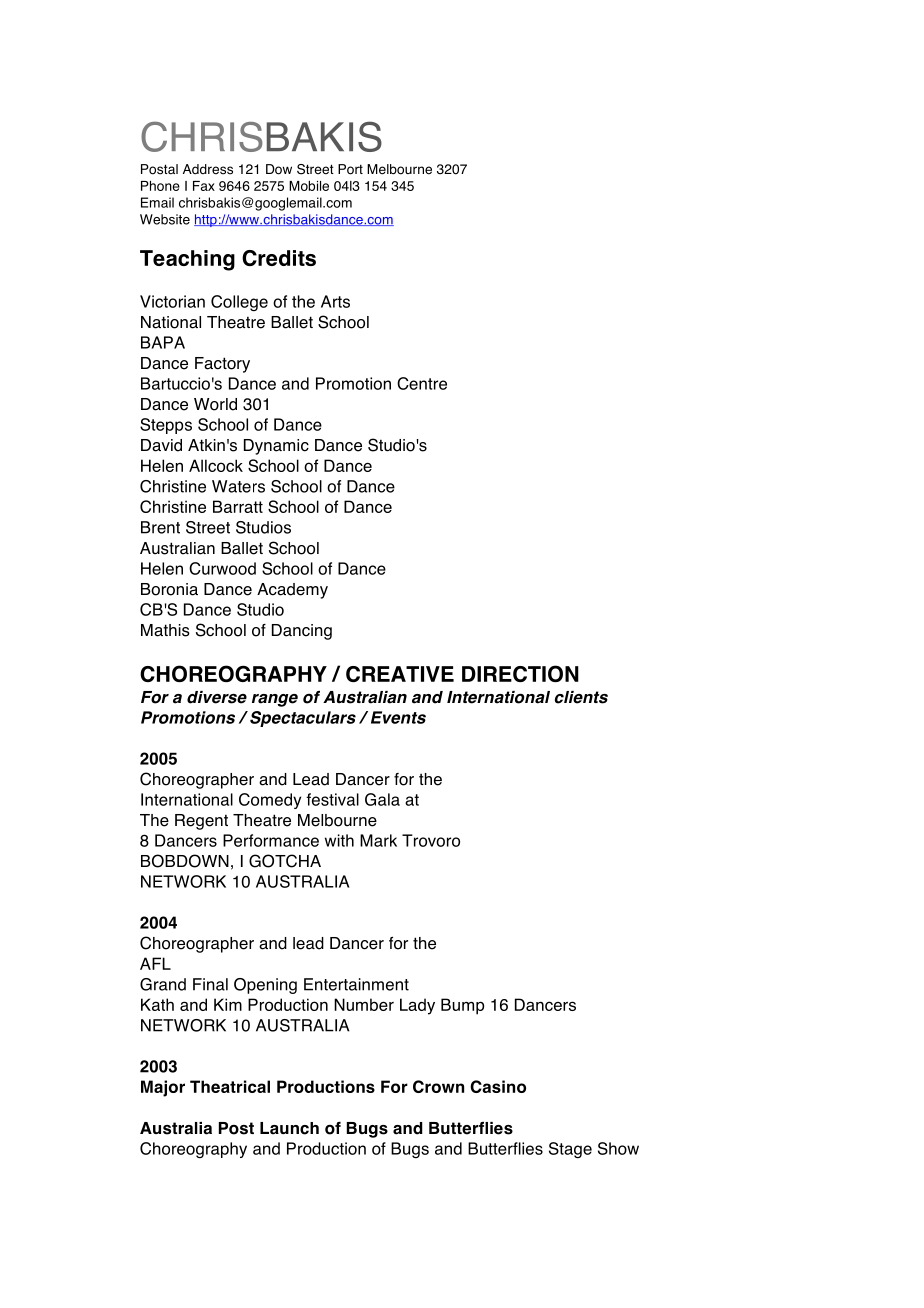 The image size is (924, 1308). I want to click on Port, so click(350, 169).
